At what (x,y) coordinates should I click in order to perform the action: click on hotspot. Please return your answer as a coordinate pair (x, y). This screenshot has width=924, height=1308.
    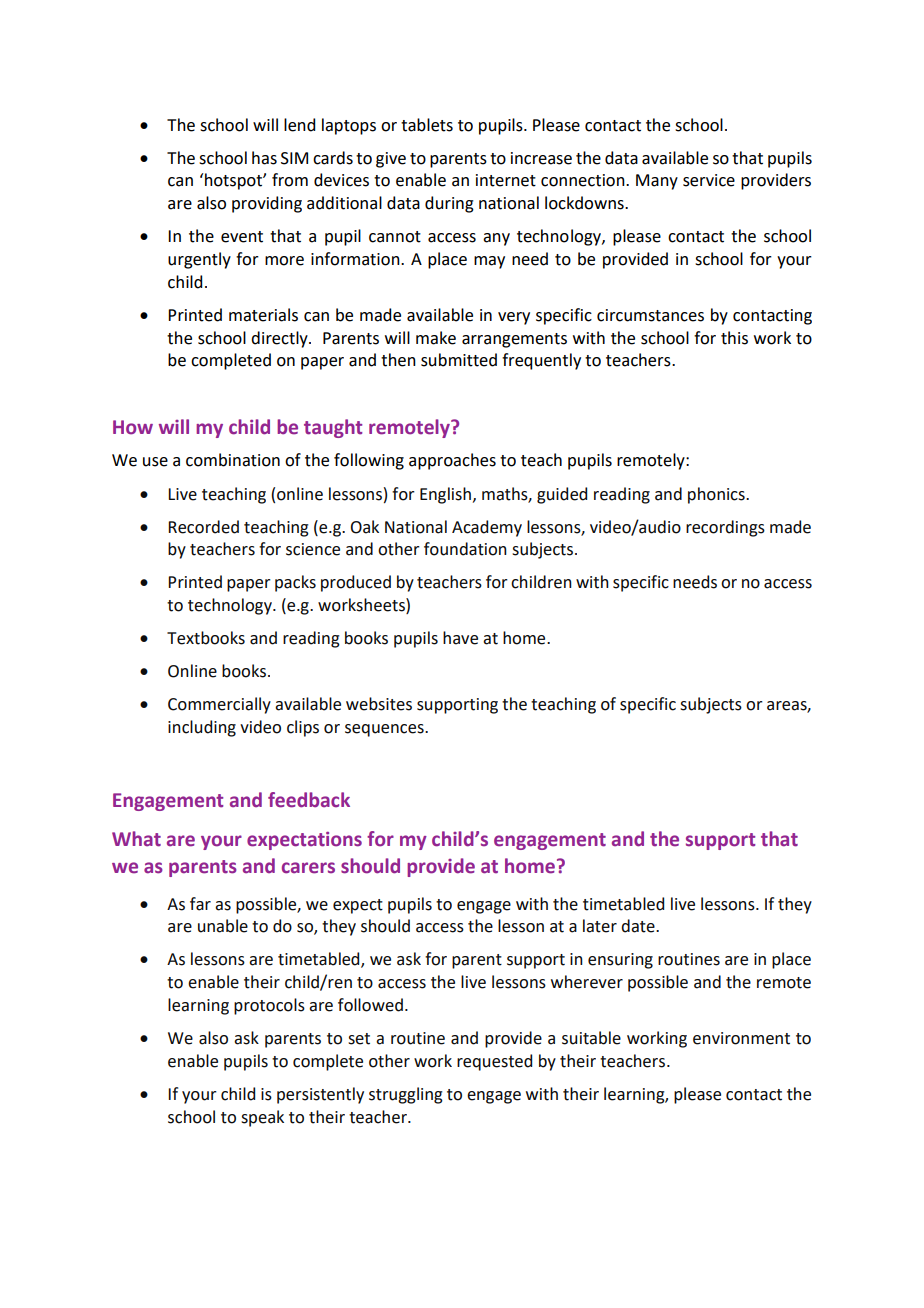
    Looking at the image, I should click on (234, 181).
